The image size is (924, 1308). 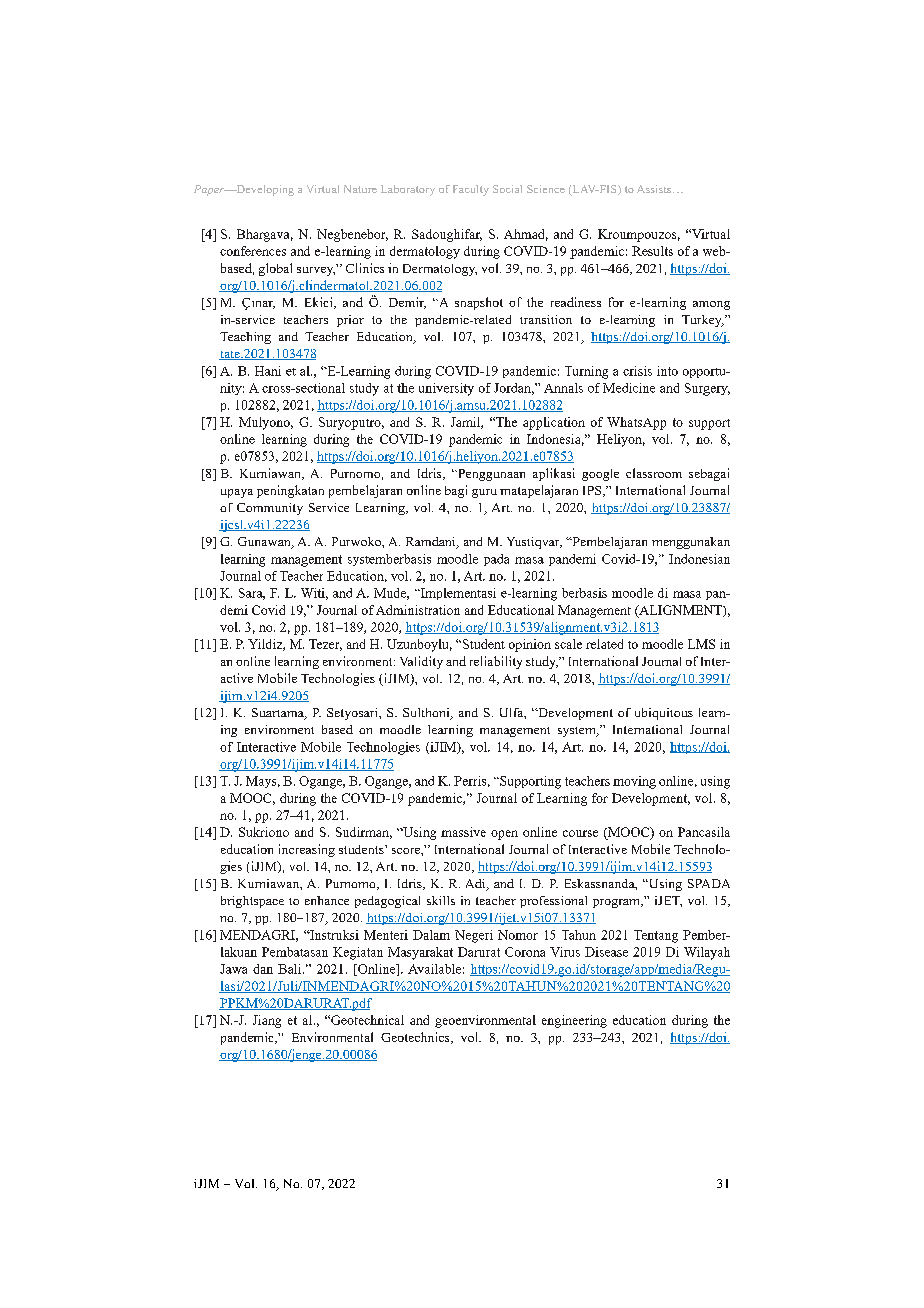 I want to click on massive, so click(x=463, y=832).
